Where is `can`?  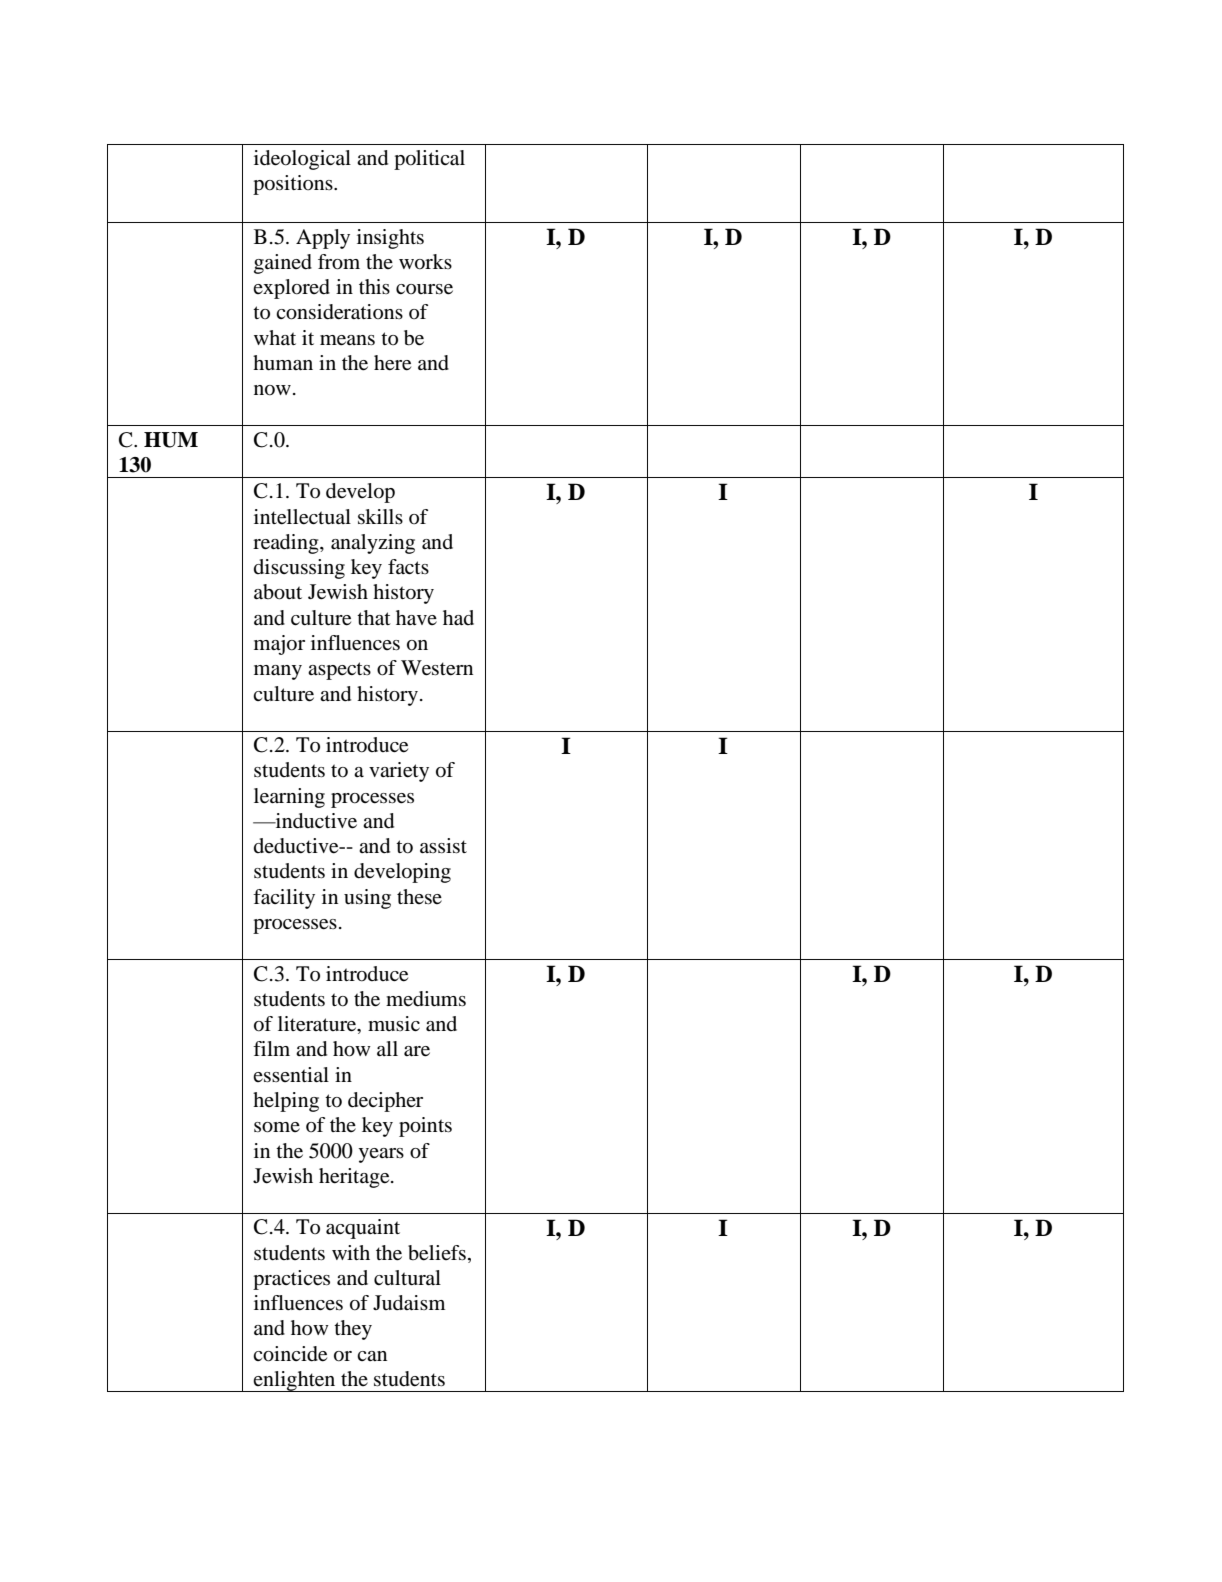
can is located at coordinates (372, 1356).
